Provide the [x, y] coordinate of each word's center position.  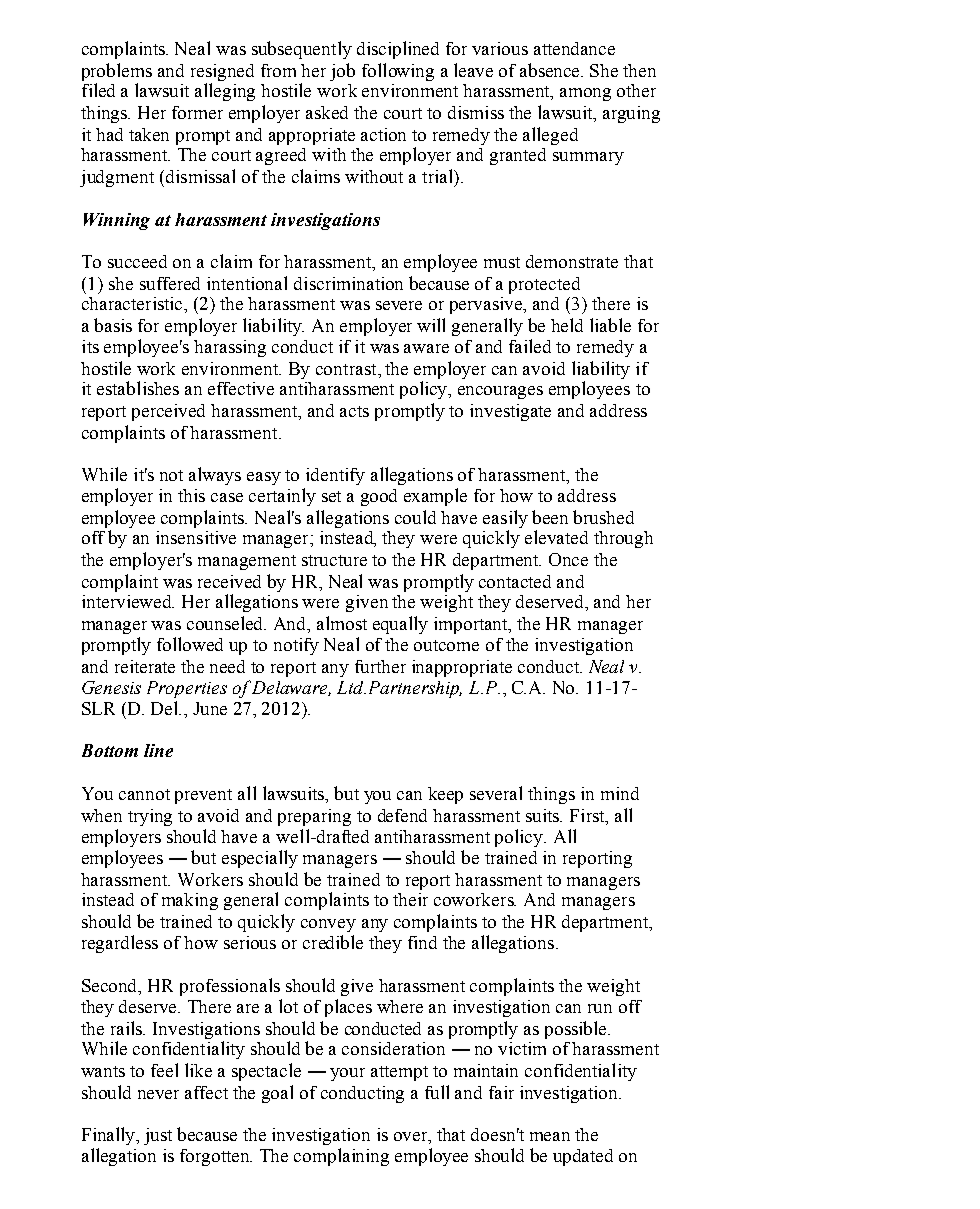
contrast [347, 369]
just [158, 1136]
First [588, 817]
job [342, 72]
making [190, 901]
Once [568, 559]
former [197, 112]
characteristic [134, 305]
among [585, 94]
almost [342, 623]
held [567, 325]
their [410, 899]
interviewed [128, 601]
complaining [341, 1157]
